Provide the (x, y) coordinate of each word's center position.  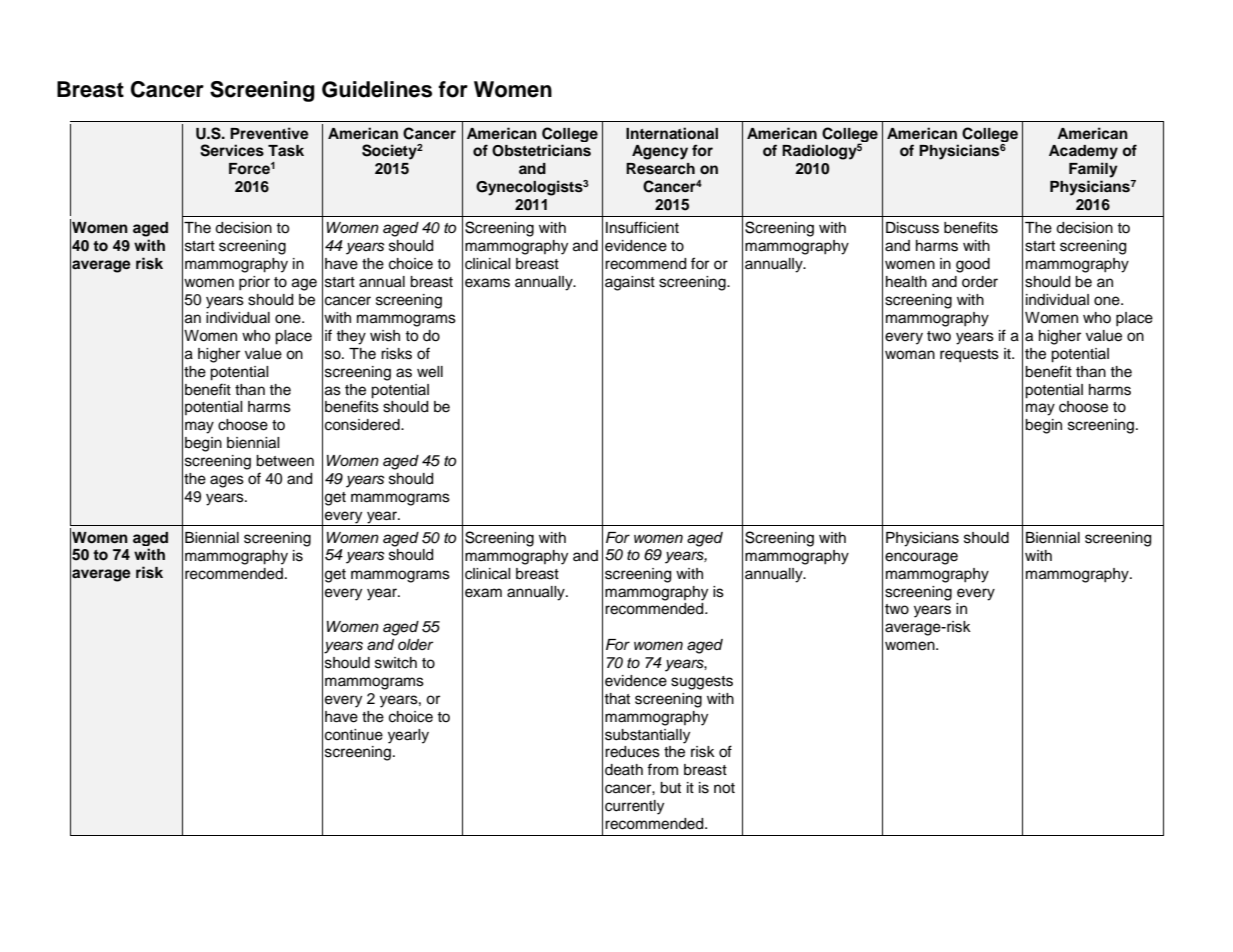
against (630, 283)
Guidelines (377, 89)
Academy (1083, 152)
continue (354, 735)
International (672, 133)
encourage (921, 558)
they (351, 337)
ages (227, 481)
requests (969, 356)
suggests (702, 683)
